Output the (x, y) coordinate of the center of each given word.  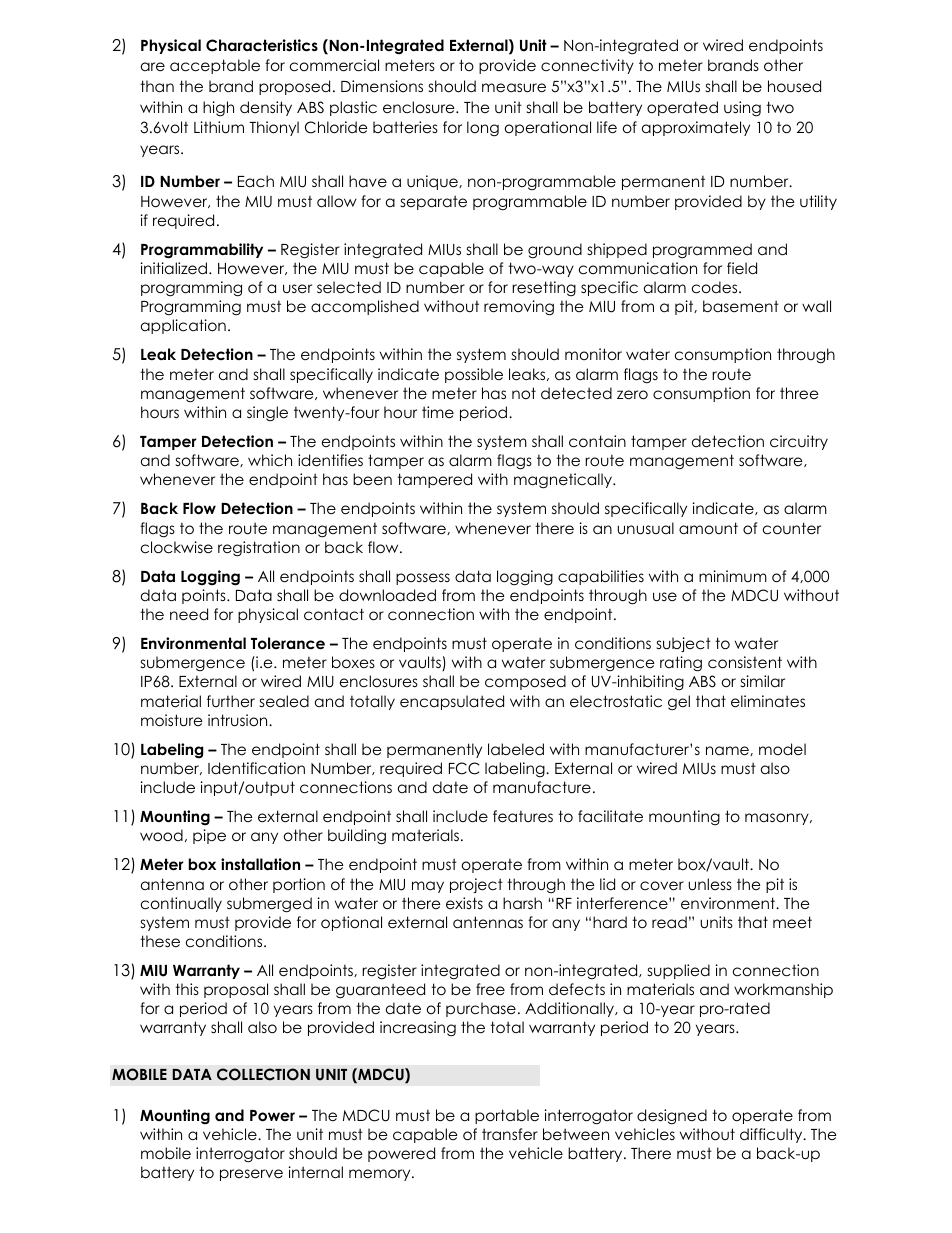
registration (259, 549)
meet (792, 922)
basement (741, 306)
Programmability (202, 251)
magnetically (564, 481)
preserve (251, 1175)
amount (708, 528)
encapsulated (452, 702)
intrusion (239, 720)
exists (464, 903)
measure (514, 88)
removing (519, 308)
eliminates (768, 701)
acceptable (215, 66)
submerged (269, 905)
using (742, 109)
